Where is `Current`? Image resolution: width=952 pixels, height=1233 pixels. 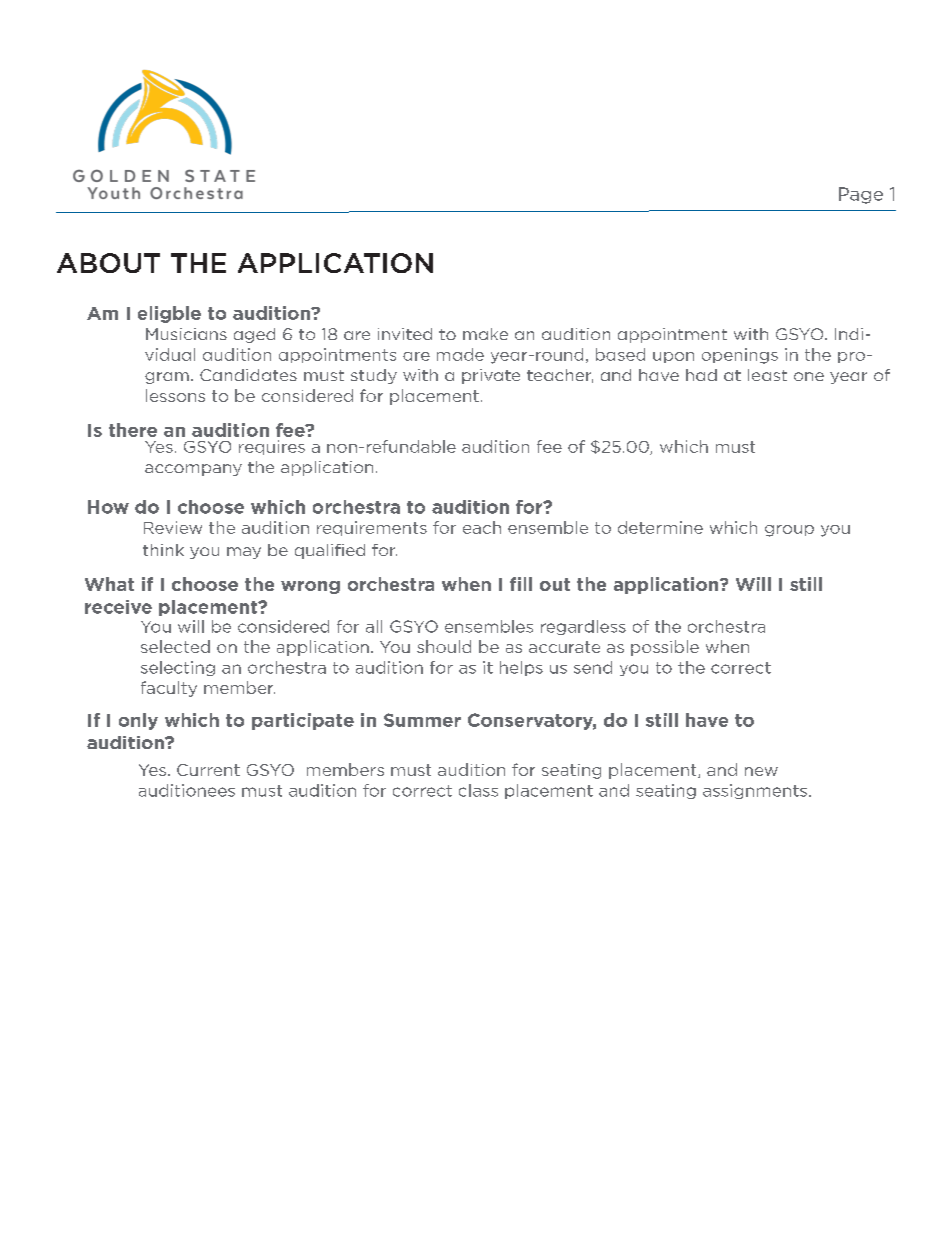
Current is located at coordinates (208, 770).
